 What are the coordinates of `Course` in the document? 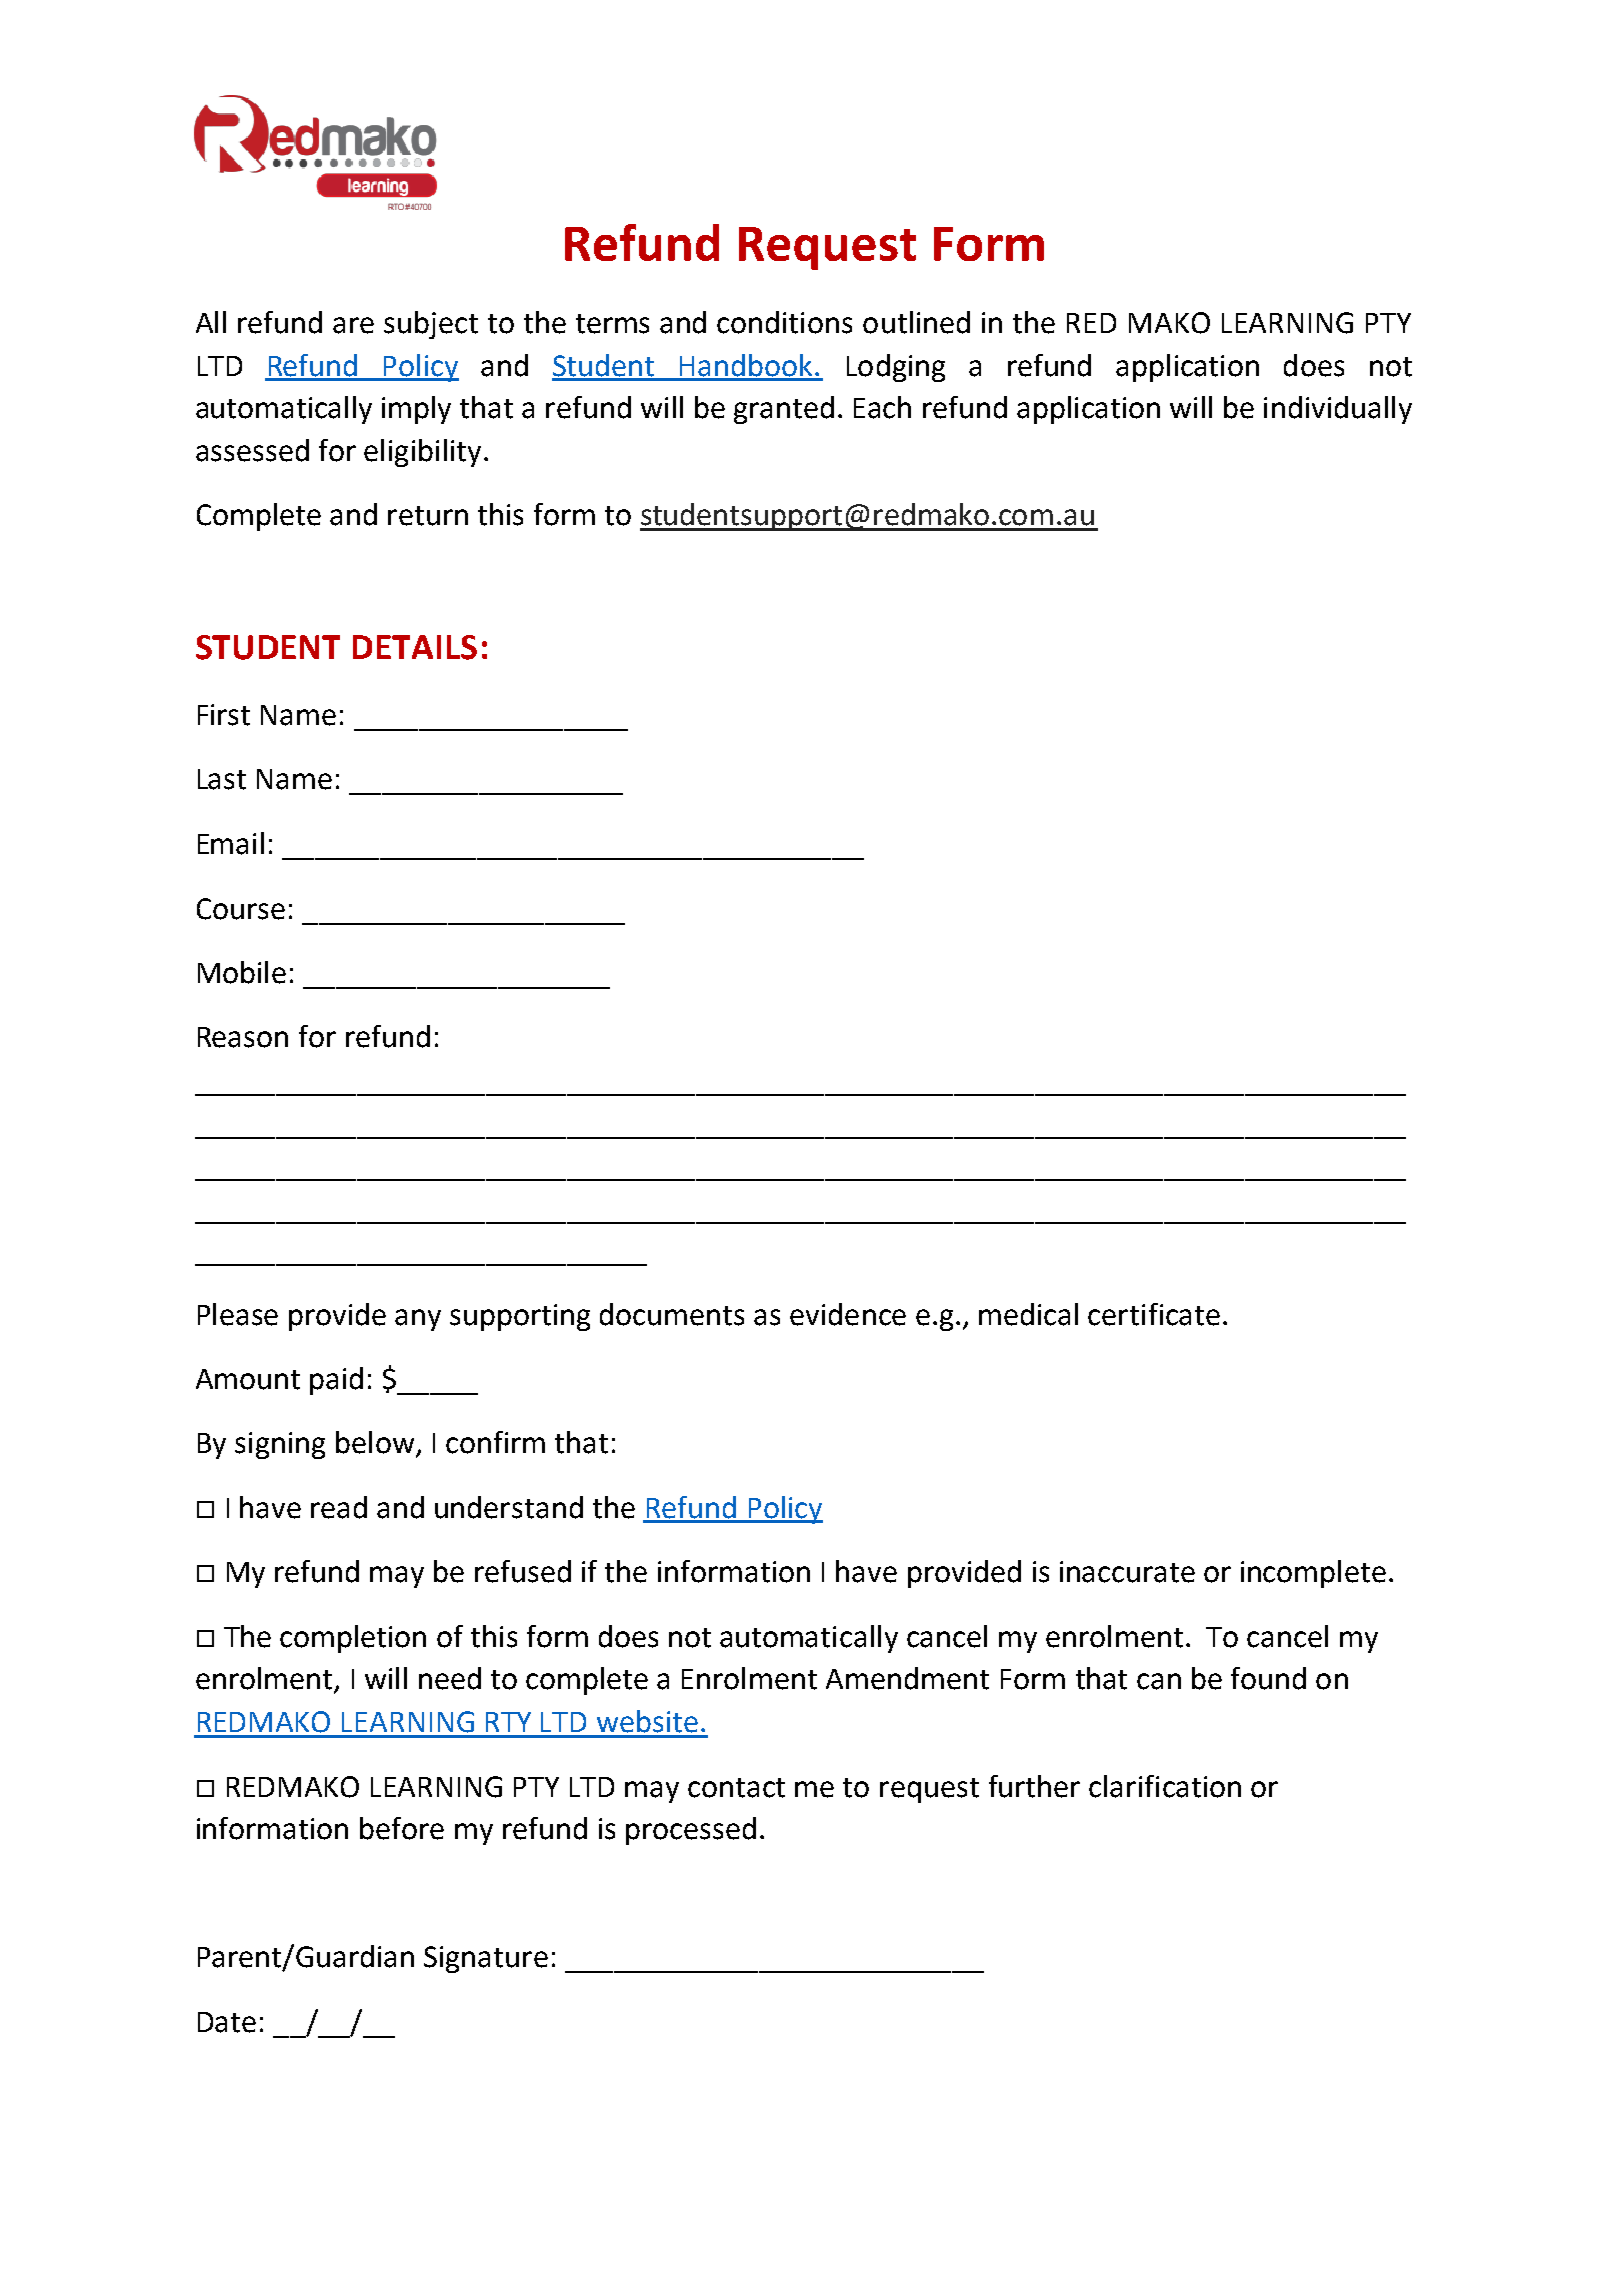 It's located at (241, 909).
